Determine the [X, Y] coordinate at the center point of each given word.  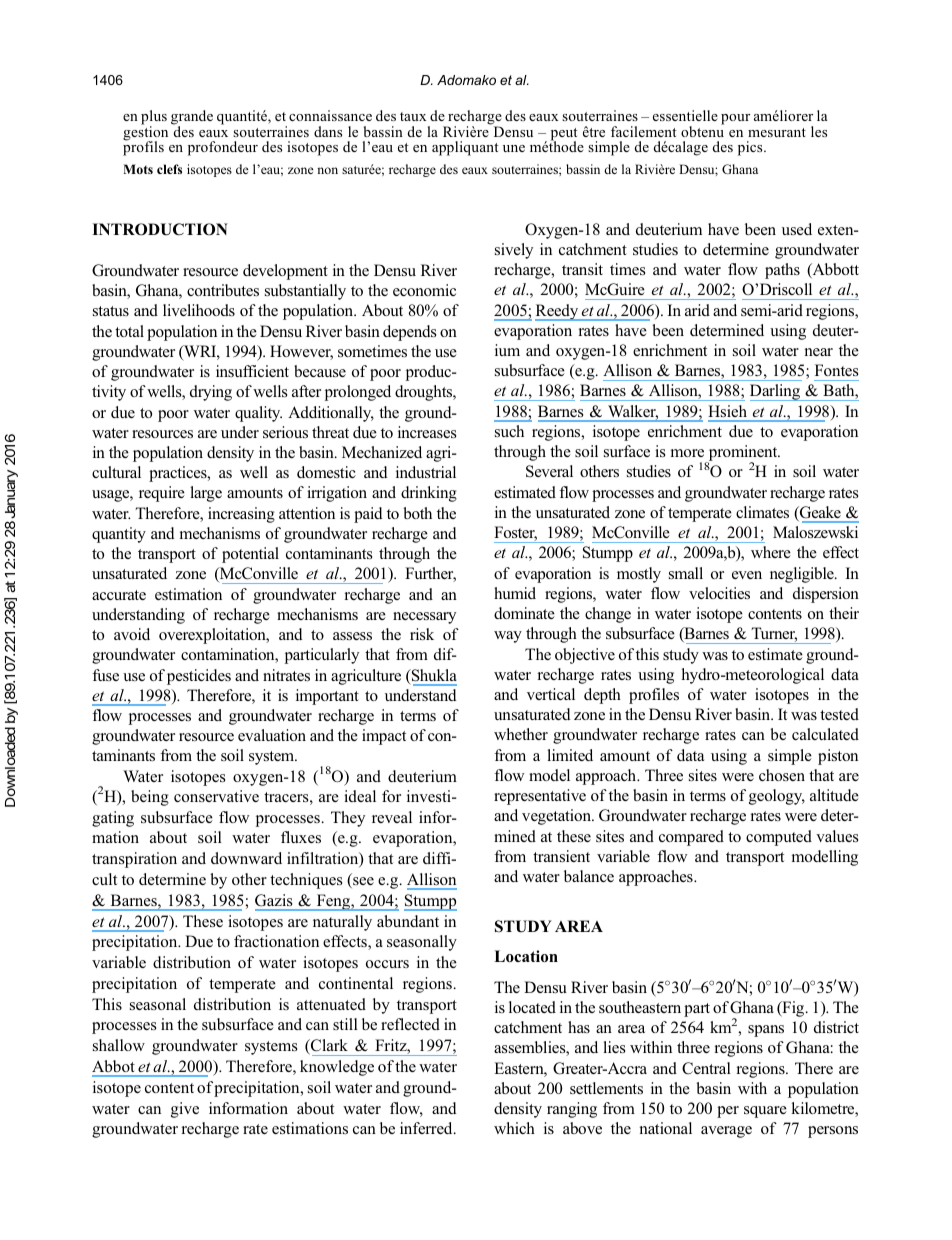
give [185, 1110]
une [514, 148]
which [514, 1128]
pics [751, 148]
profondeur [223, 148]
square [765, 1112]
